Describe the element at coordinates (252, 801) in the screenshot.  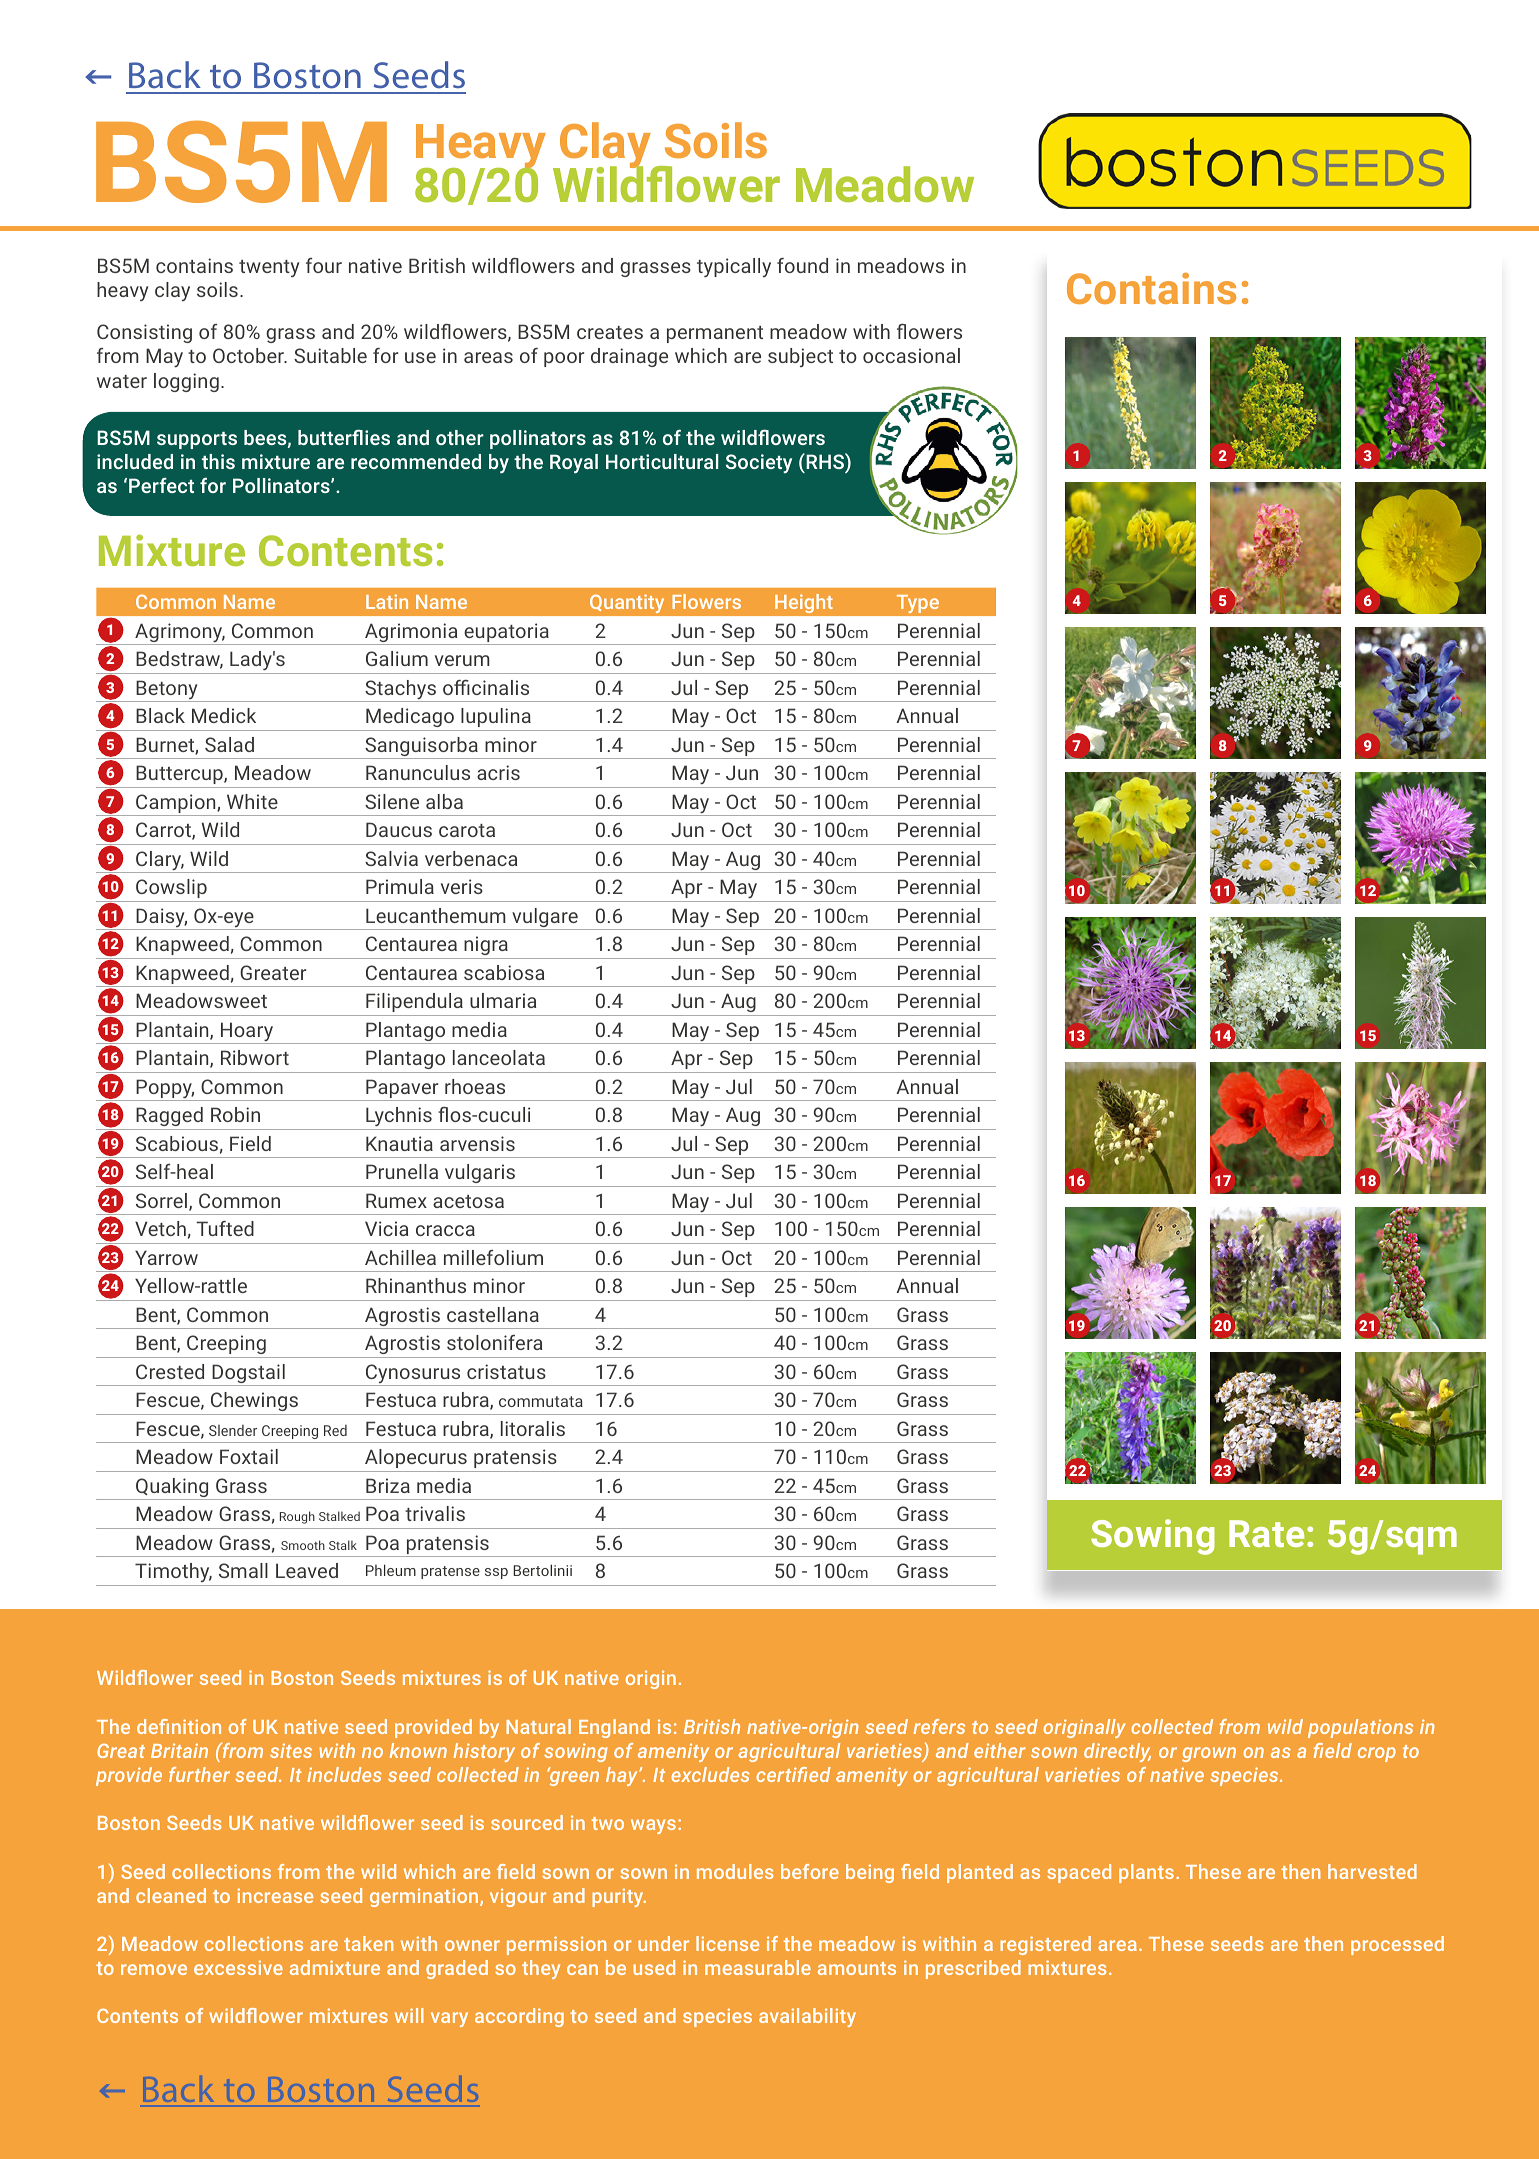
I see `White` at that location.
